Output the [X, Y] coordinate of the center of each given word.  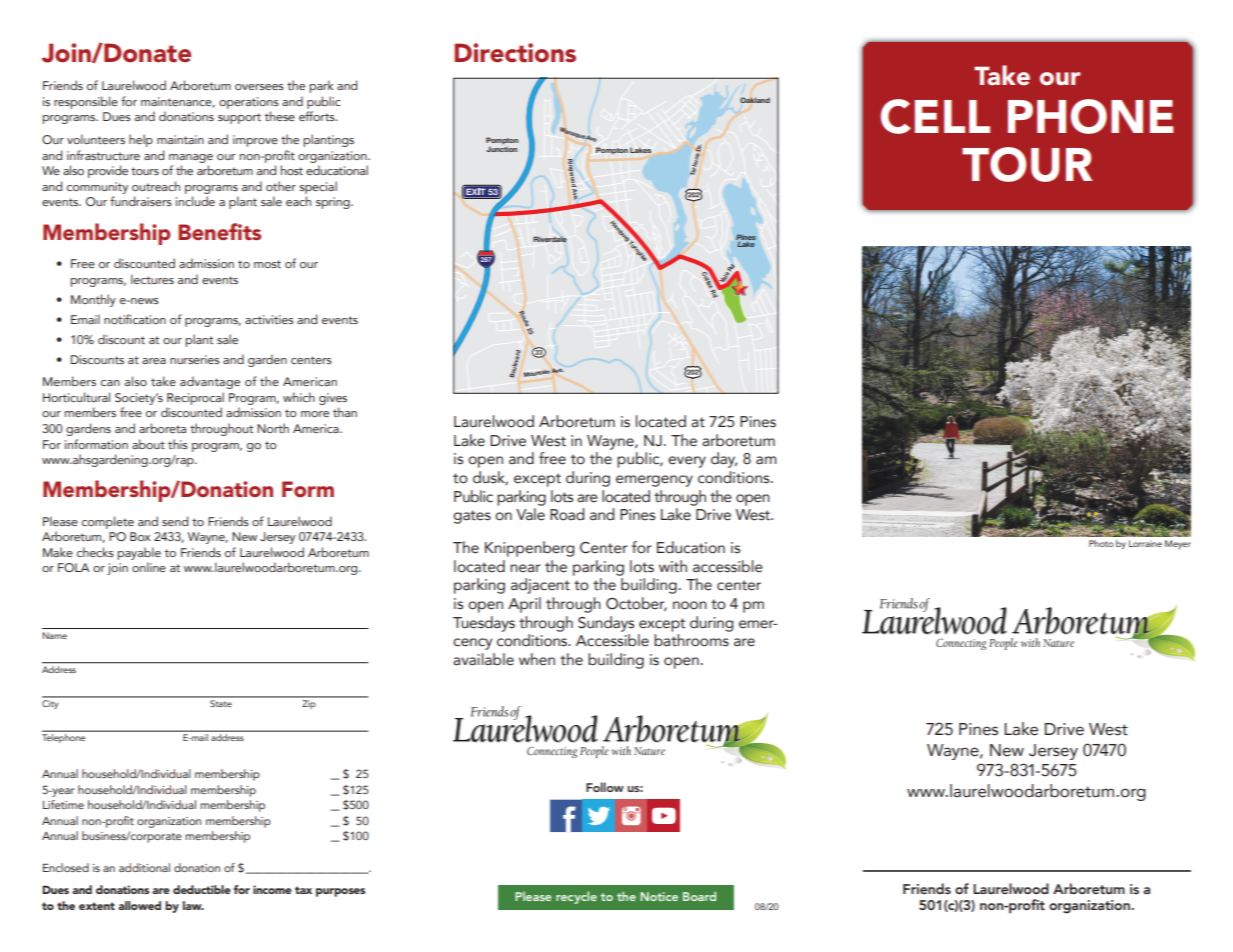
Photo [1101, 543]
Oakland [755, 100]
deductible [202, 889]
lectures [152, 279]
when [537, 659]
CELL [935, 116]
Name [54, 635]
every [687, 462]
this [178, 444]
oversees [259, 87]
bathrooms [691, 640]
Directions [515, 53]
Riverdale [550, 239]
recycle [576, 897]
